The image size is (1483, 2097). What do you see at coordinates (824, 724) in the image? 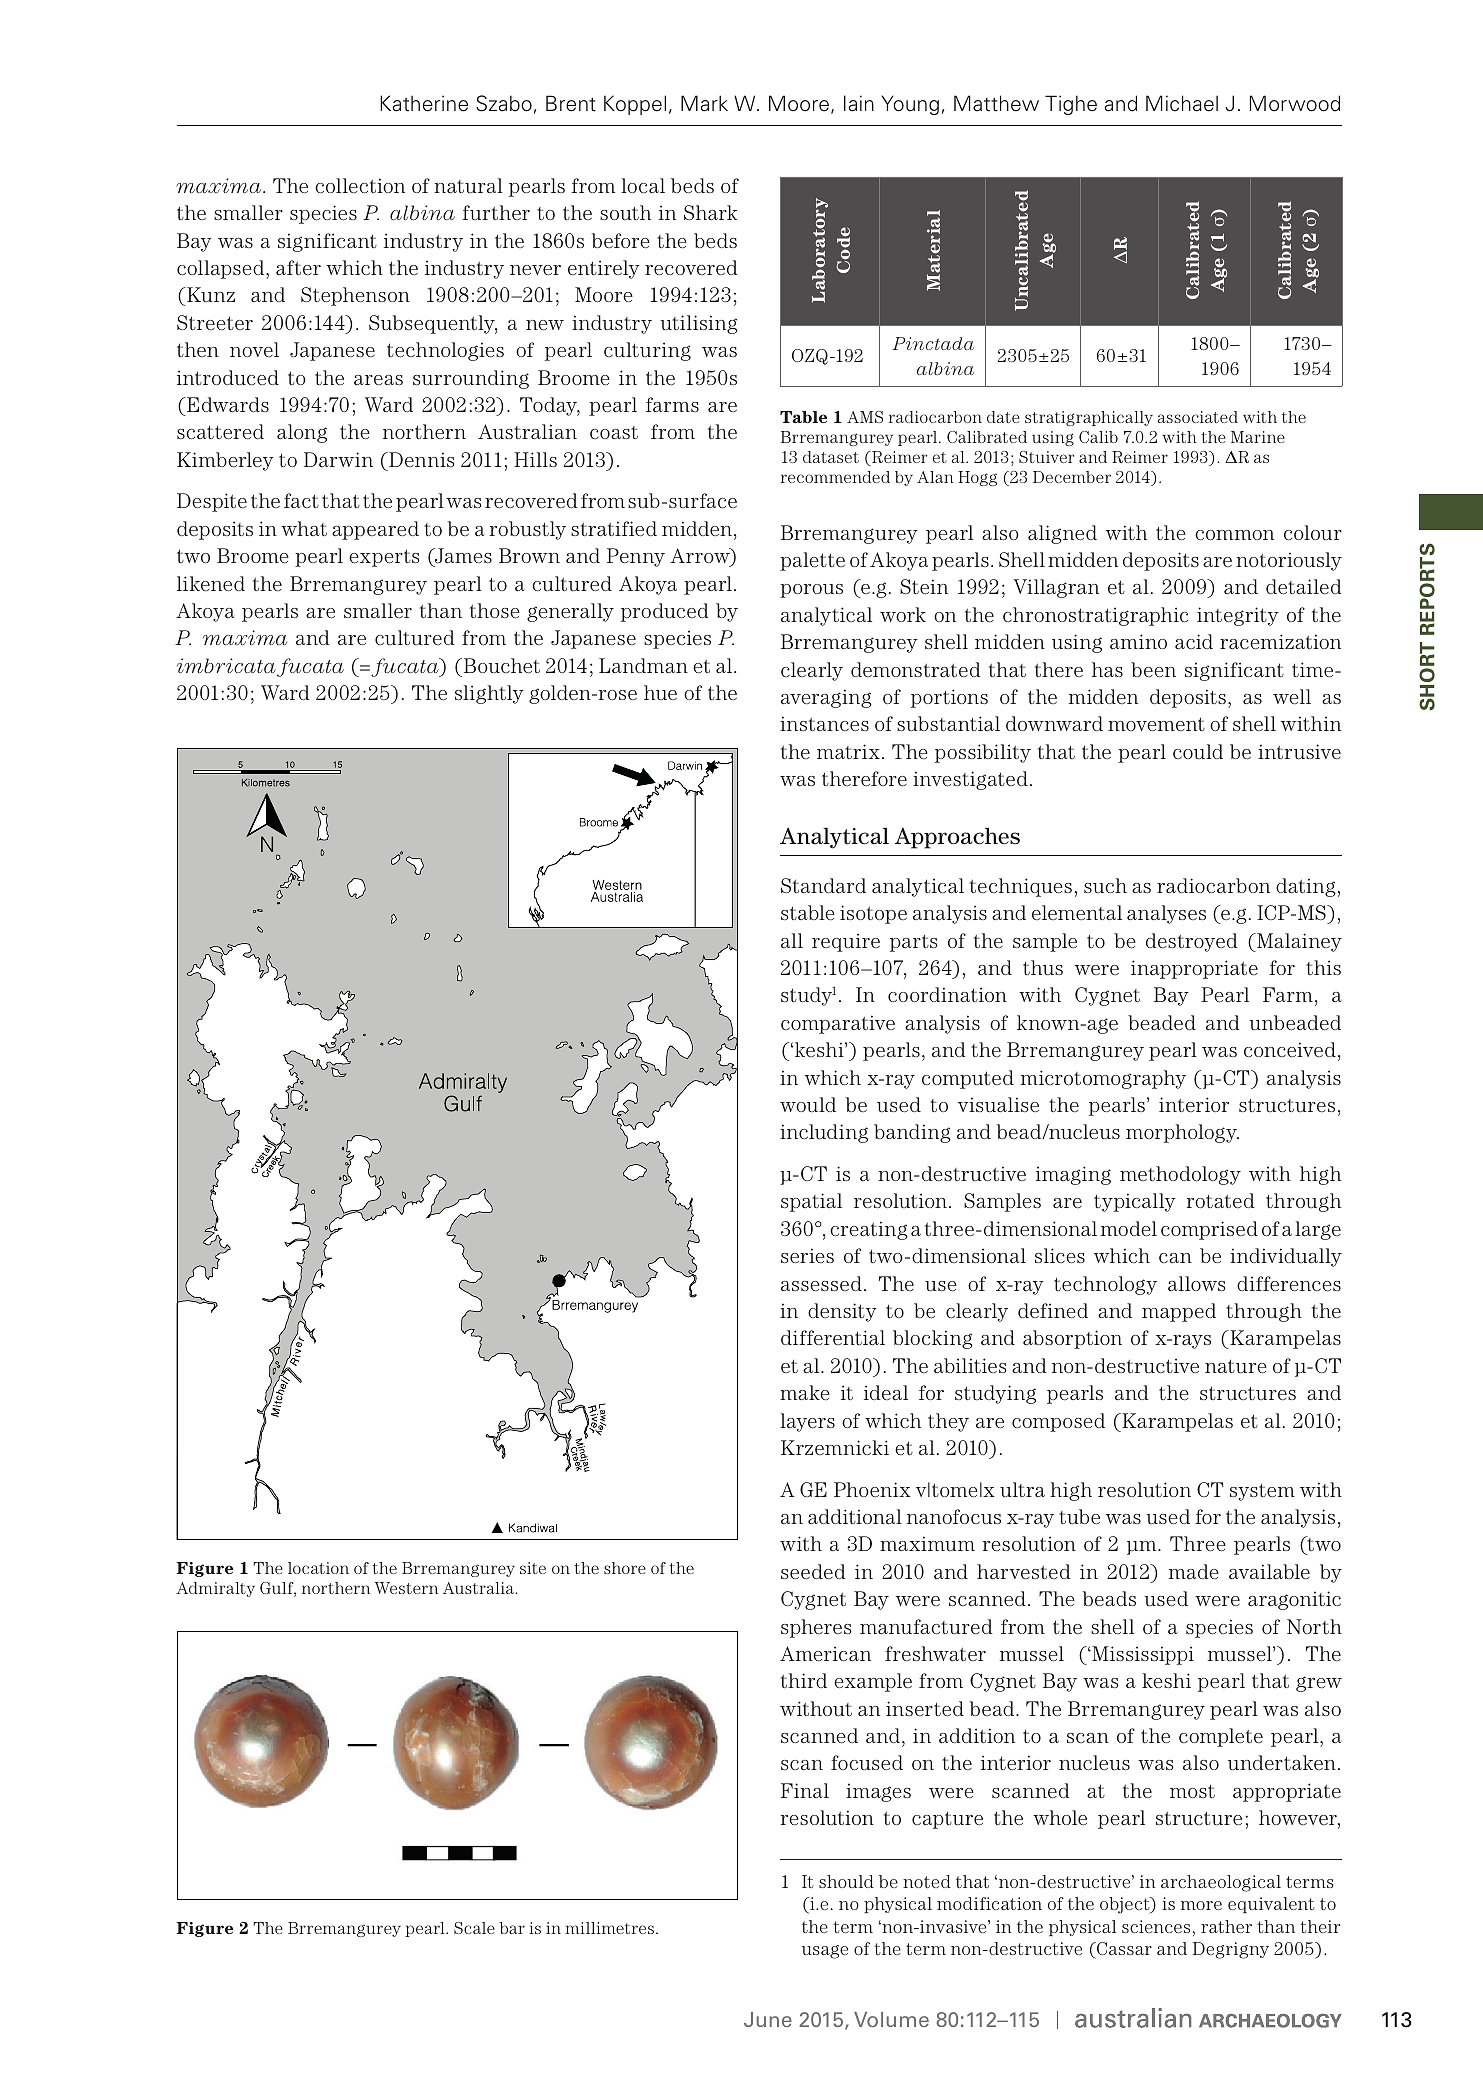
I see `instances` at bounding box center [824, 724].
